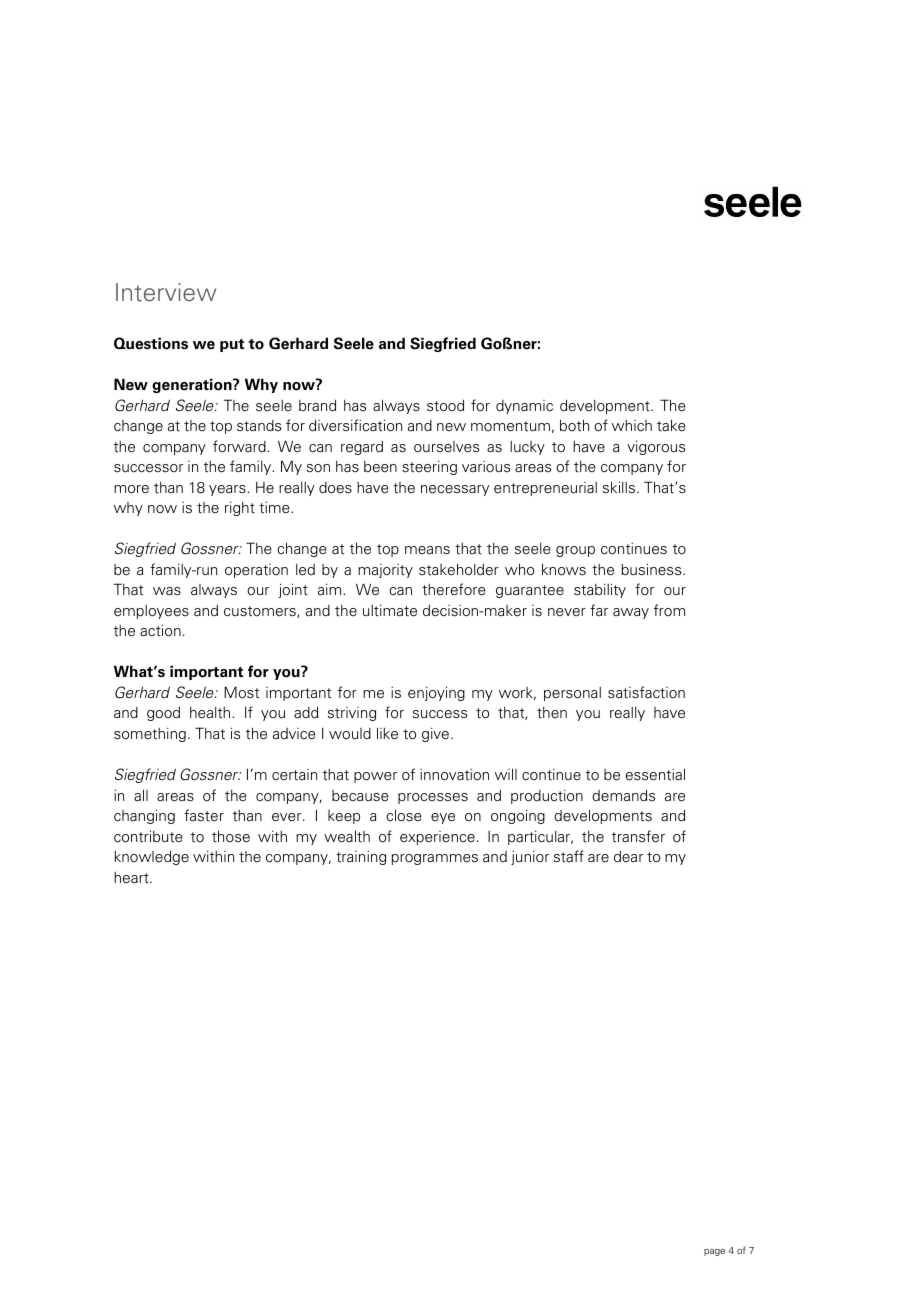 Image resolution: width=924 pixels, height=1308 pixels. I want to click on which, so click(632, 426).
